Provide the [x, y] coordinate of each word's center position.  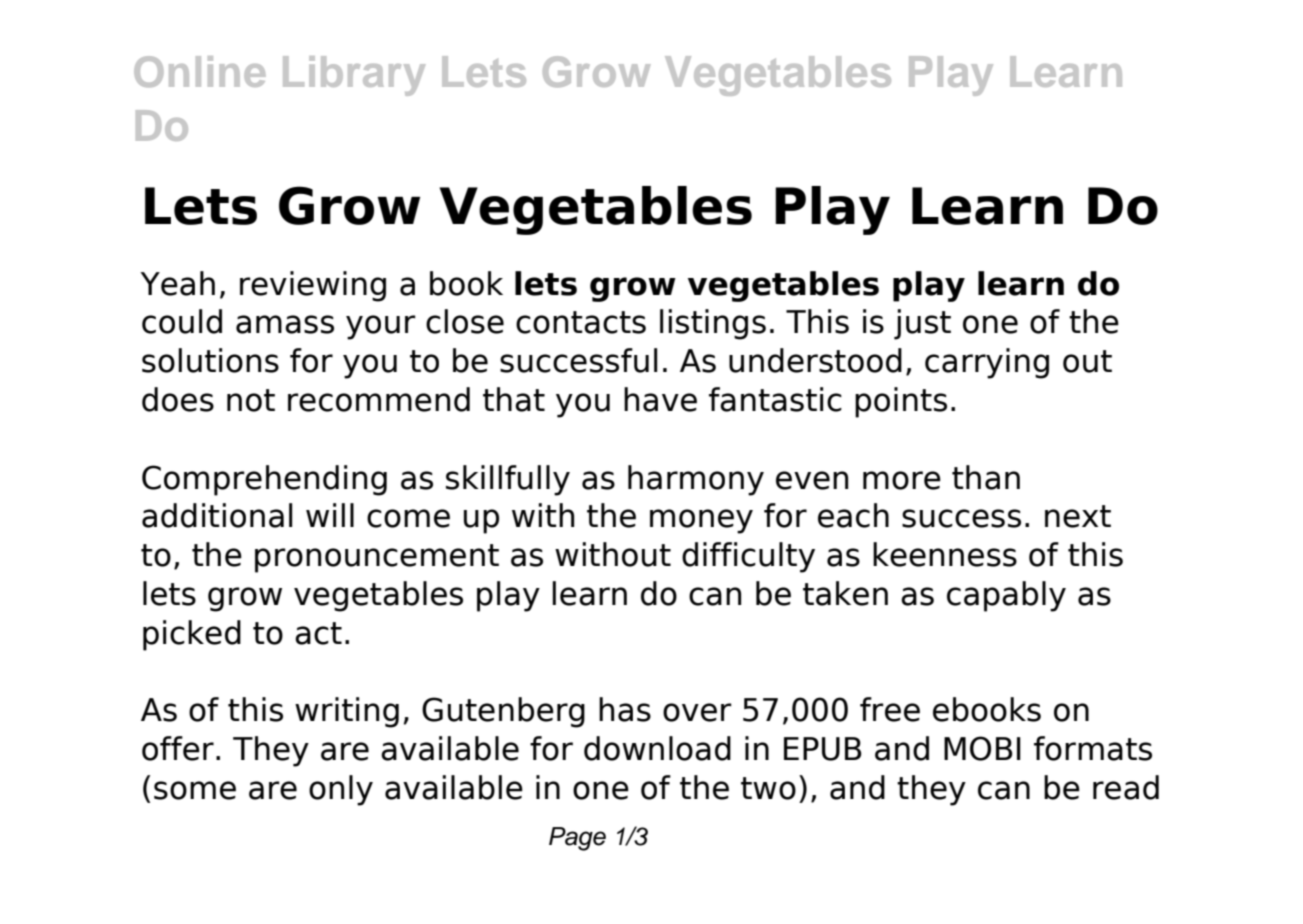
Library [354, 76]
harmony [696, 480]
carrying [987, 363]
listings [713, 324]
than [986, 477]
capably [1006, 596]
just [922, 324]
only [341, 790]
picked [192, 635]
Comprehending [264, 480]
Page [577, 839]
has [625, 709]
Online [199, 71]
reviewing [313, 286]
